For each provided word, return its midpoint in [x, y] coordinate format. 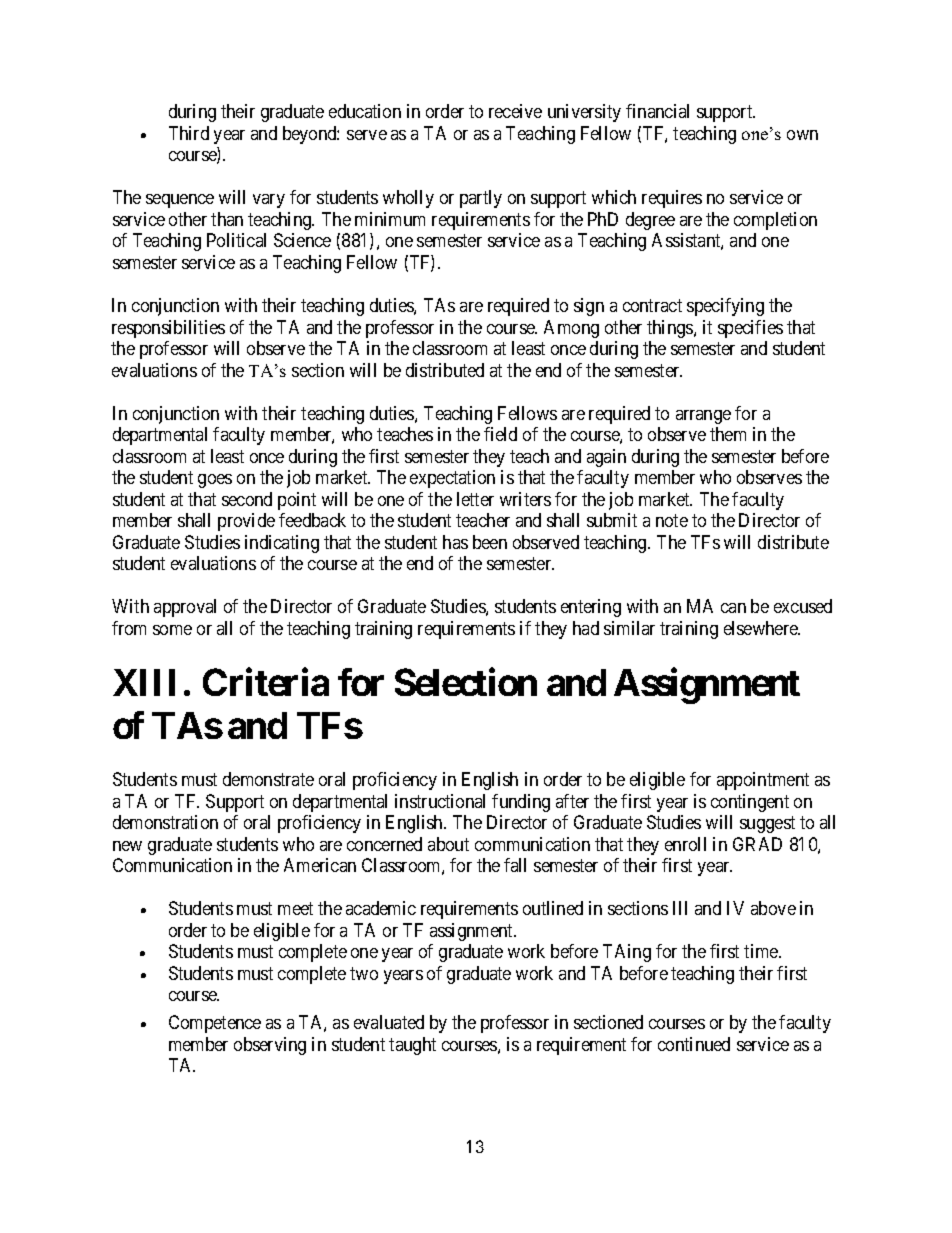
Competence [215, 1024]
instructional [440, 801]
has [455, 542]
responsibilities [168, 329]
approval [185, 608]
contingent [750, 803]
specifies [750, 329]
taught [412, 1046]
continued [694, 1044]
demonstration [165, 822]
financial [657, 111]
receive [515, 111]
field [500, 434]
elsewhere [762, 628]
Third [189, 133]
